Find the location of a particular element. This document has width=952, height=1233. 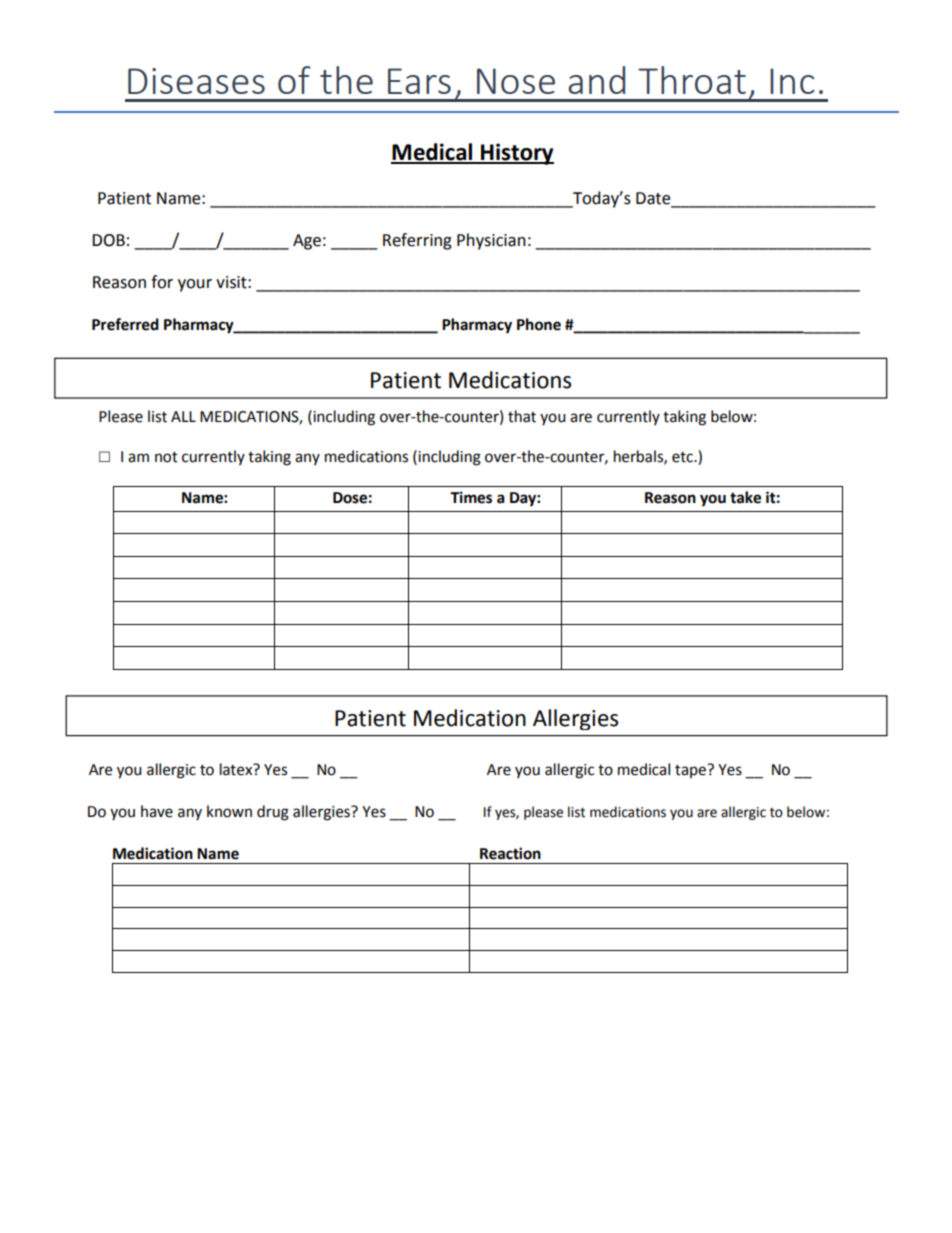

Reaction is located at coordinates (510, 853).
